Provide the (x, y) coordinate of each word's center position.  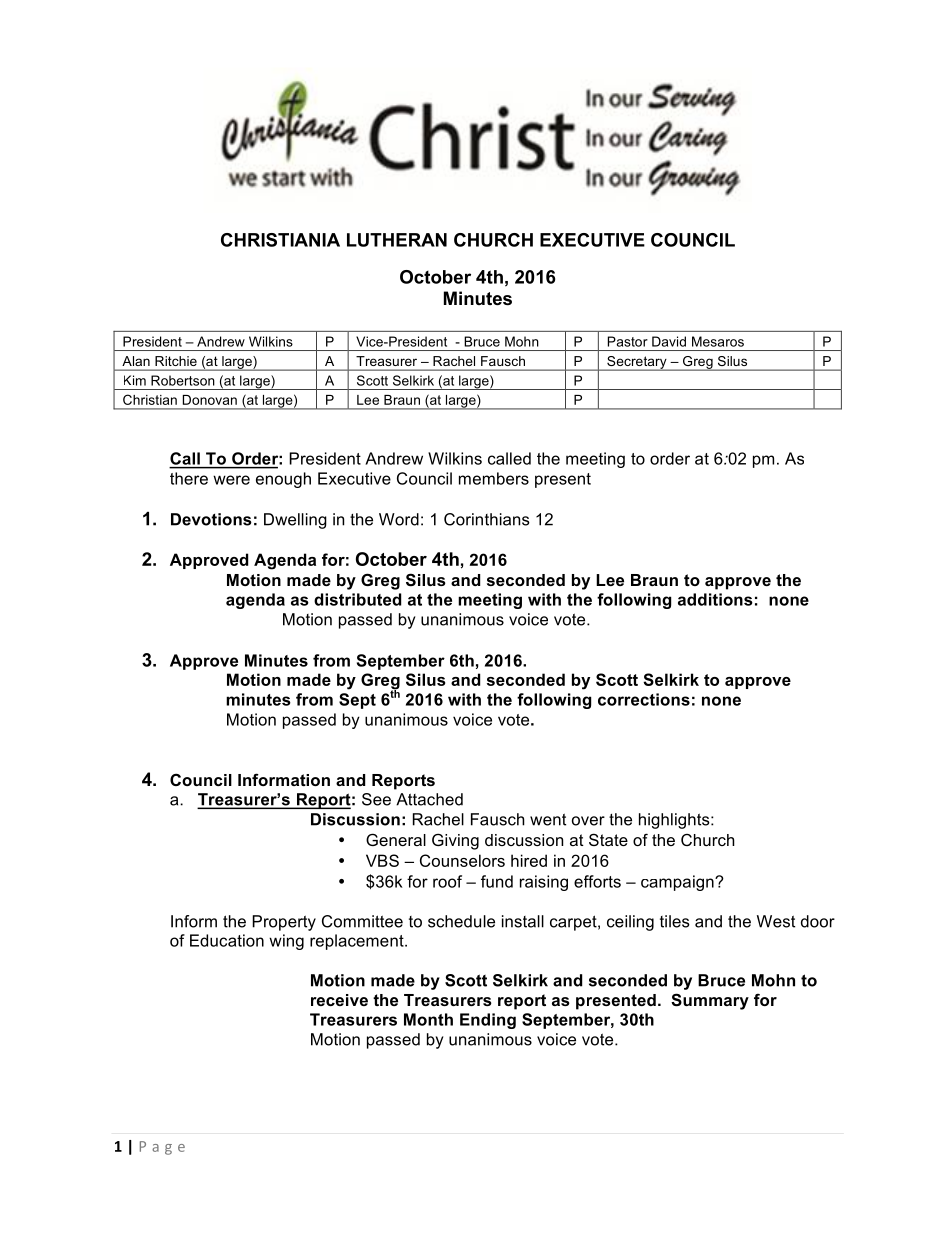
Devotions (211, 519)
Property (284, 923)
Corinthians (487, 519)
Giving (455, 841)
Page (162, 1148)
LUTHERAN (397, 240)
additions (715, 599)
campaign (678, 883)
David (669, 341)
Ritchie (176, 361)
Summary (710, 1001)
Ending (488, 1021)
